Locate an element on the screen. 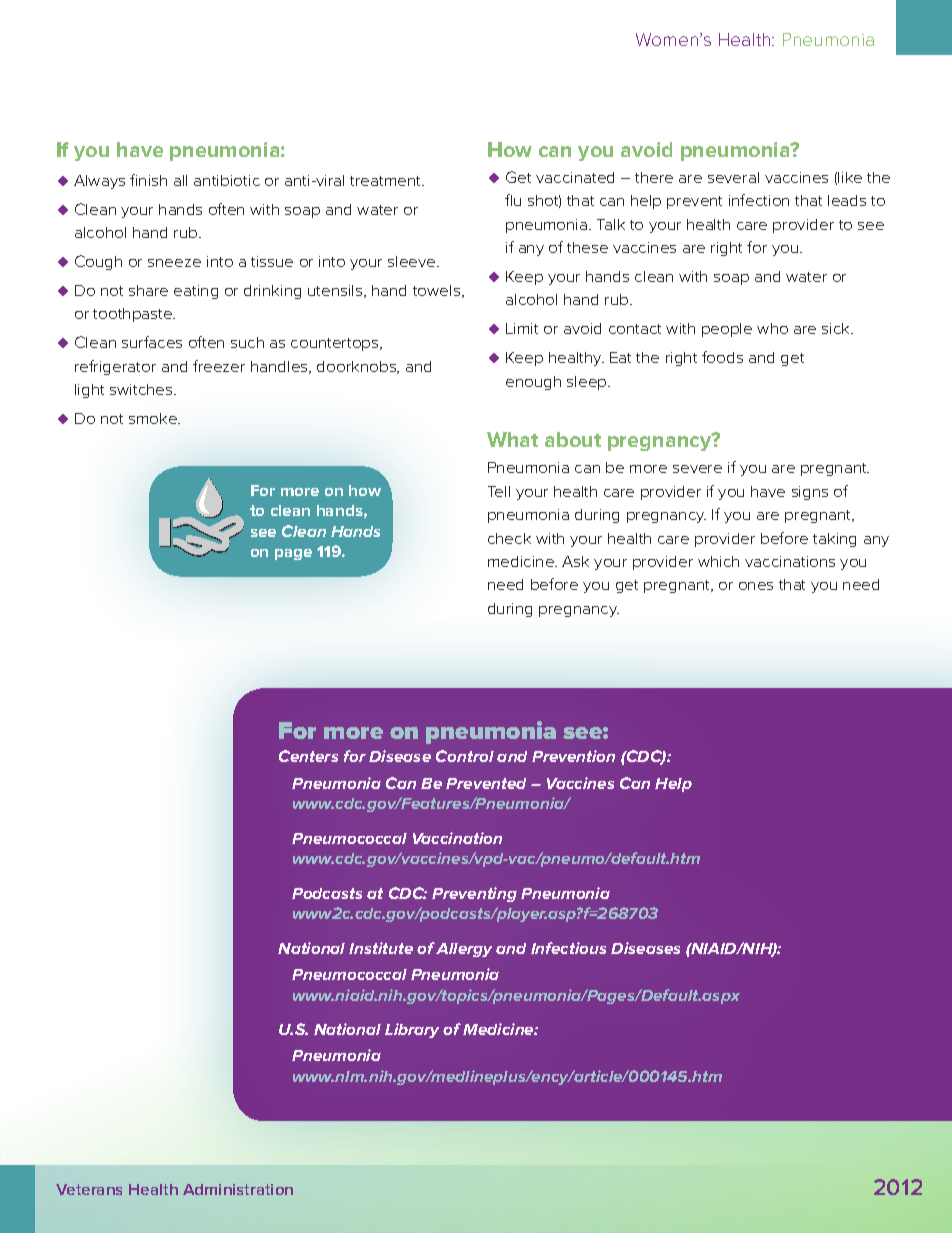  severe is located at coordinates (697, 469).
